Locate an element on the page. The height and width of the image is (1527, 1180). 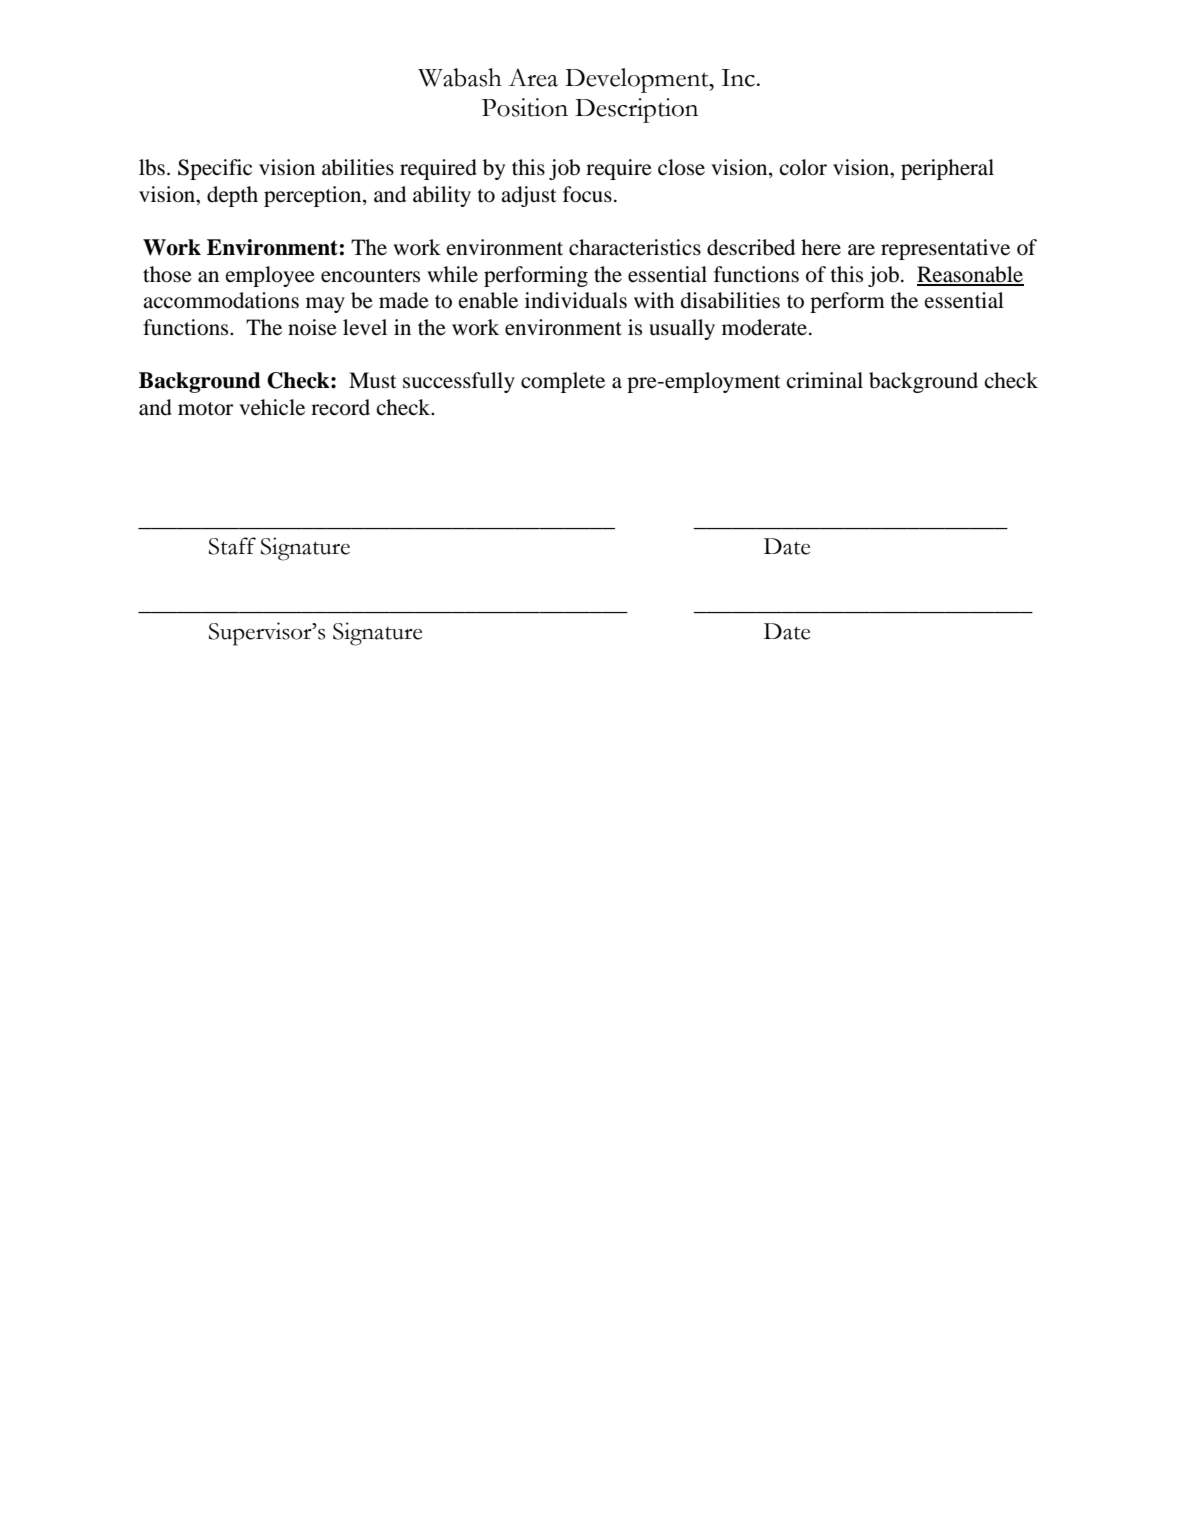
individuals is located at coordinates (576, 300).
